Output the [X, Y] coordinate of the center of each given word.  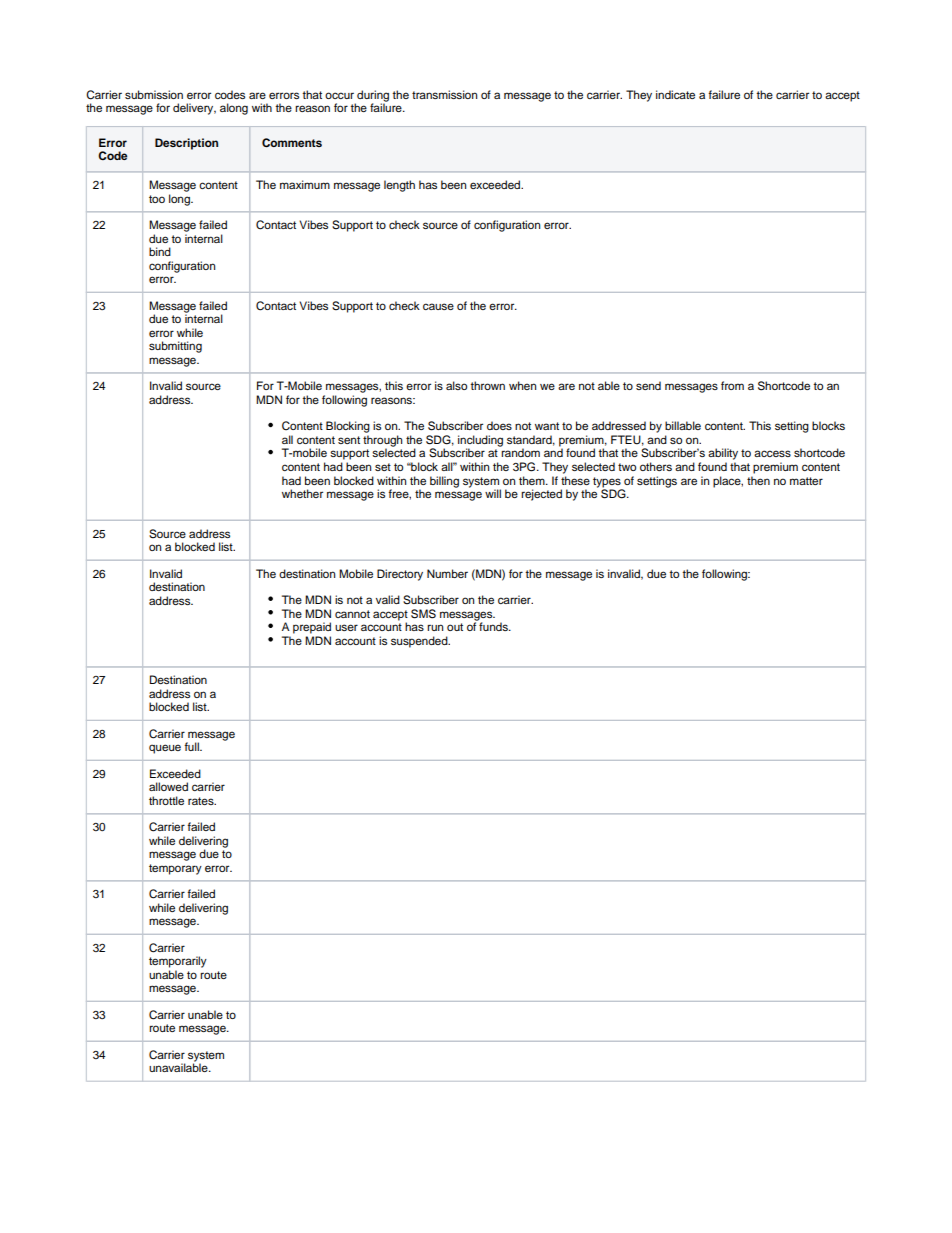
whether [302, 493]
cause [438, 306]
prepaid [312, 628]
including [480, 442]
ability [723, 454]
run [435, 627]
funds [494, 626]
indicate [675, 94]
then [758, 480]
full [192, 746]
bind [160, 251]
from [732, 385]
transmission [444, 94]
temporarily [178, 962]
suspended [420, 642]
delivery [194, 109]
